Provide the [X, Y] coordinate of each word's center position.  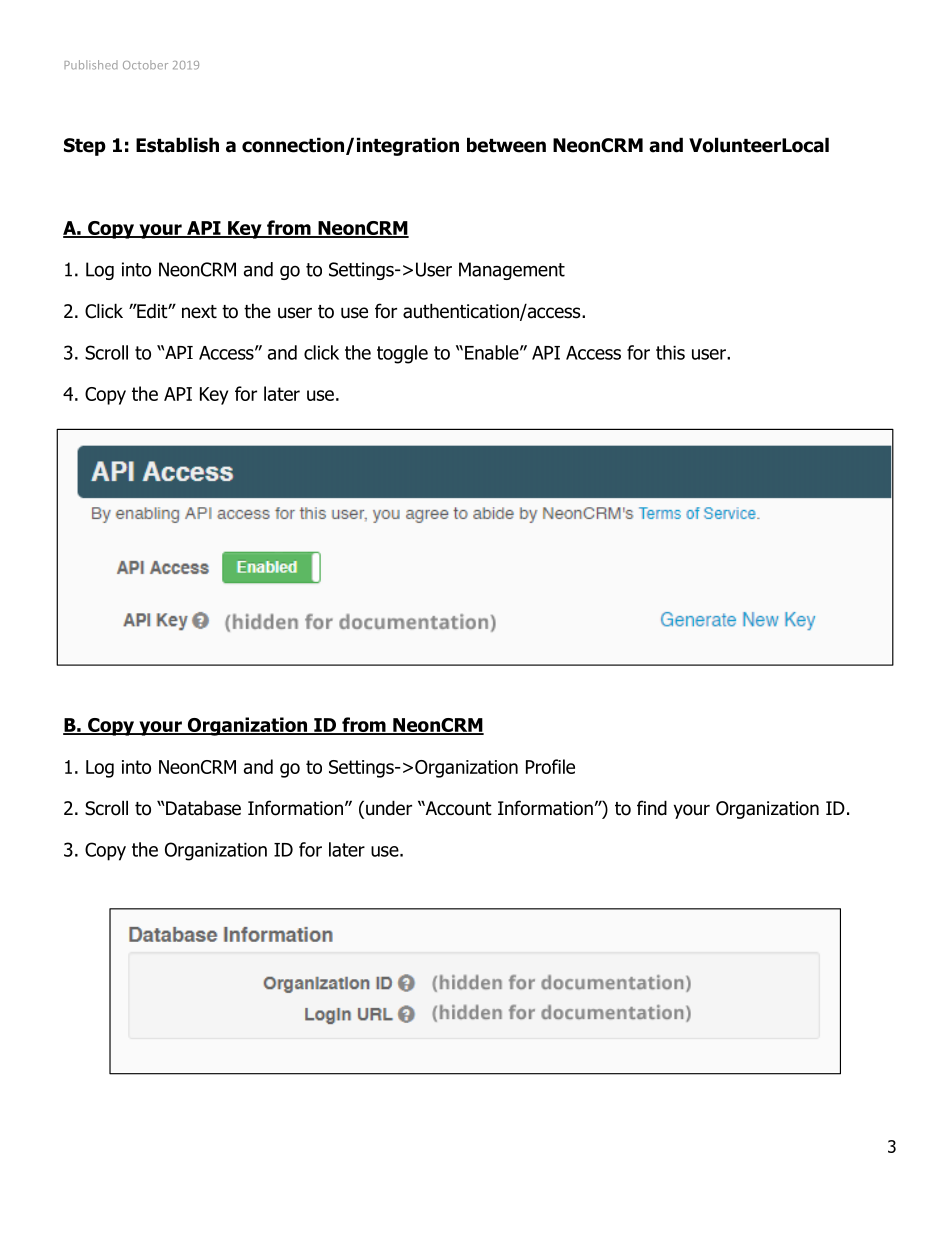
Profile [550, 766]
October [145, 65]
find [652, 808]
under [389, 808]
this [670, 352]
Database [202, 808]
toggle [402, 354]
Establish [177, 145]
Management [512, 271]
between [506, 145]
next [199, 312]
